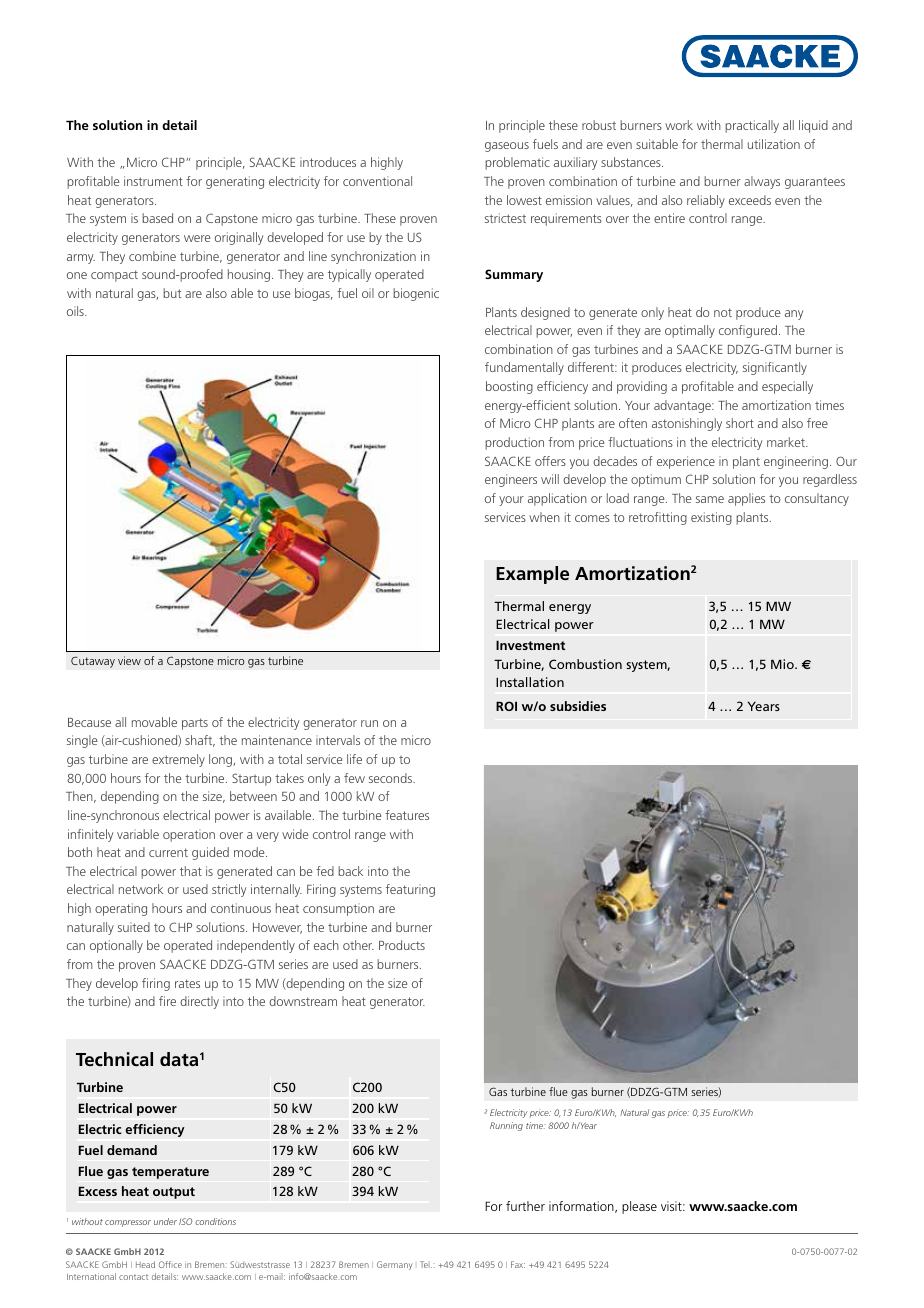 This screenshot has height=1308, width=924. What do you see at coordinates (507, 147) in the screenshot?
I see `gaseous` at bounding box center [507, 147].
